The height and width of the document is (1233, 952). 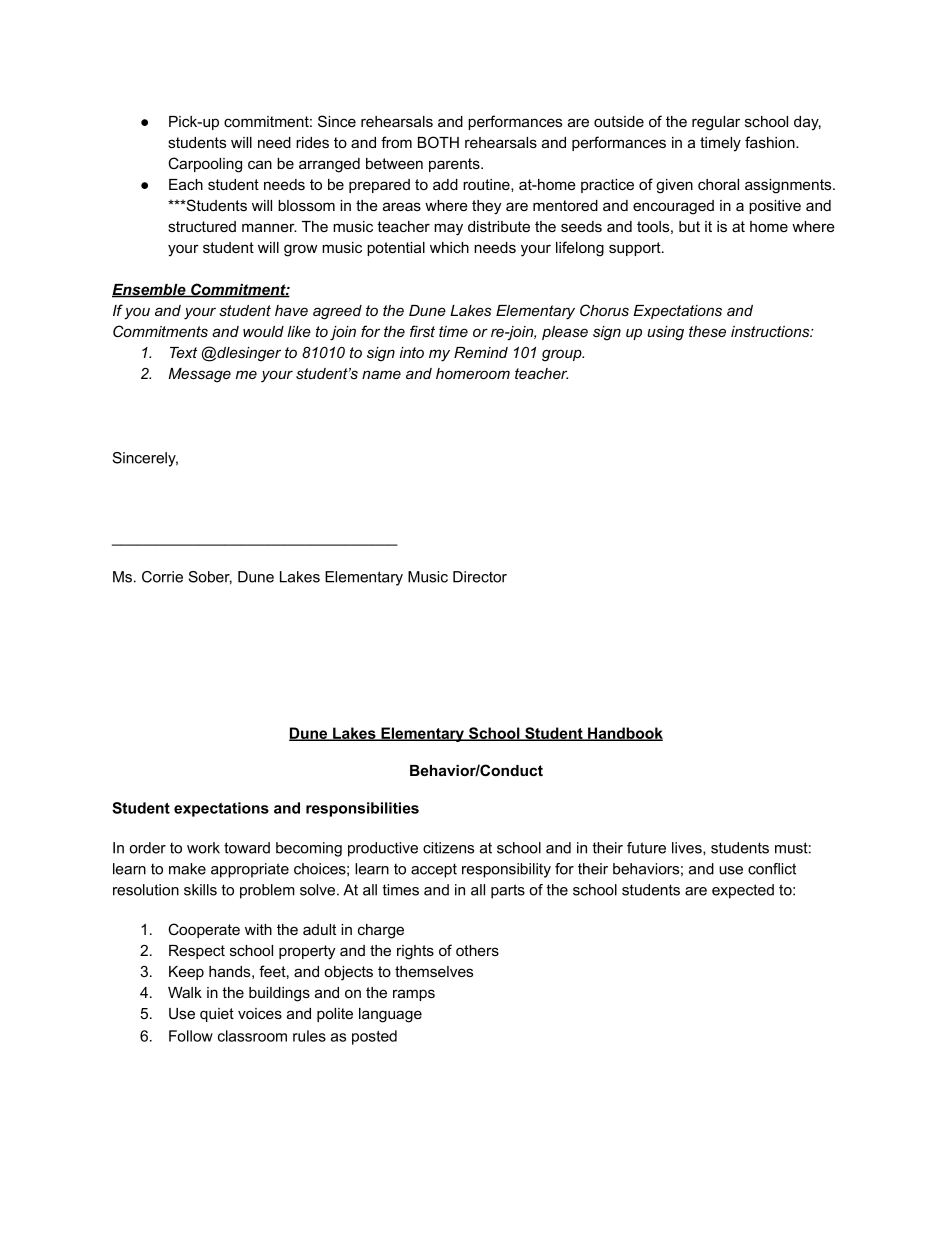 What do you see at coordinates (707, 331) in the document?
I see `these` at bounding box center [707, 331].
